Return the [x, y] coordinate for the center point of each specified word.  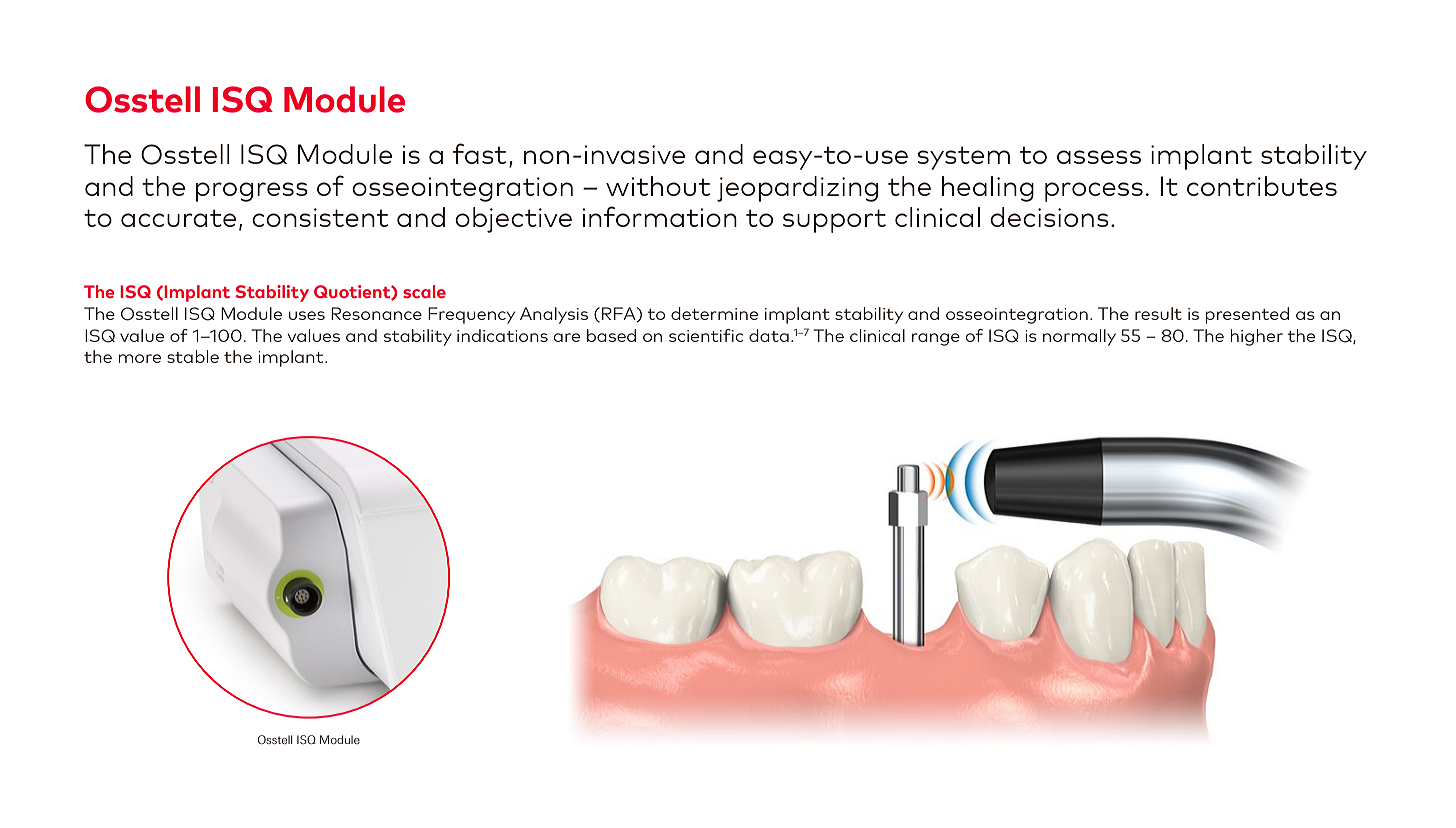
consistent [320, 217]
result [1158, 313]
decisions [1049, 217]
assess [1099, 157]
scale [424, 291]
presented [1247, 315]
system [964, 158]
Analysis [554, 315]
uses [307, 315]
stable [193, 356]
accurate [178, 218]
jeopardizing [797, 189]
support [834, 221]
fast [479, 153]
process [1094, 192]
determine [714, 313]
